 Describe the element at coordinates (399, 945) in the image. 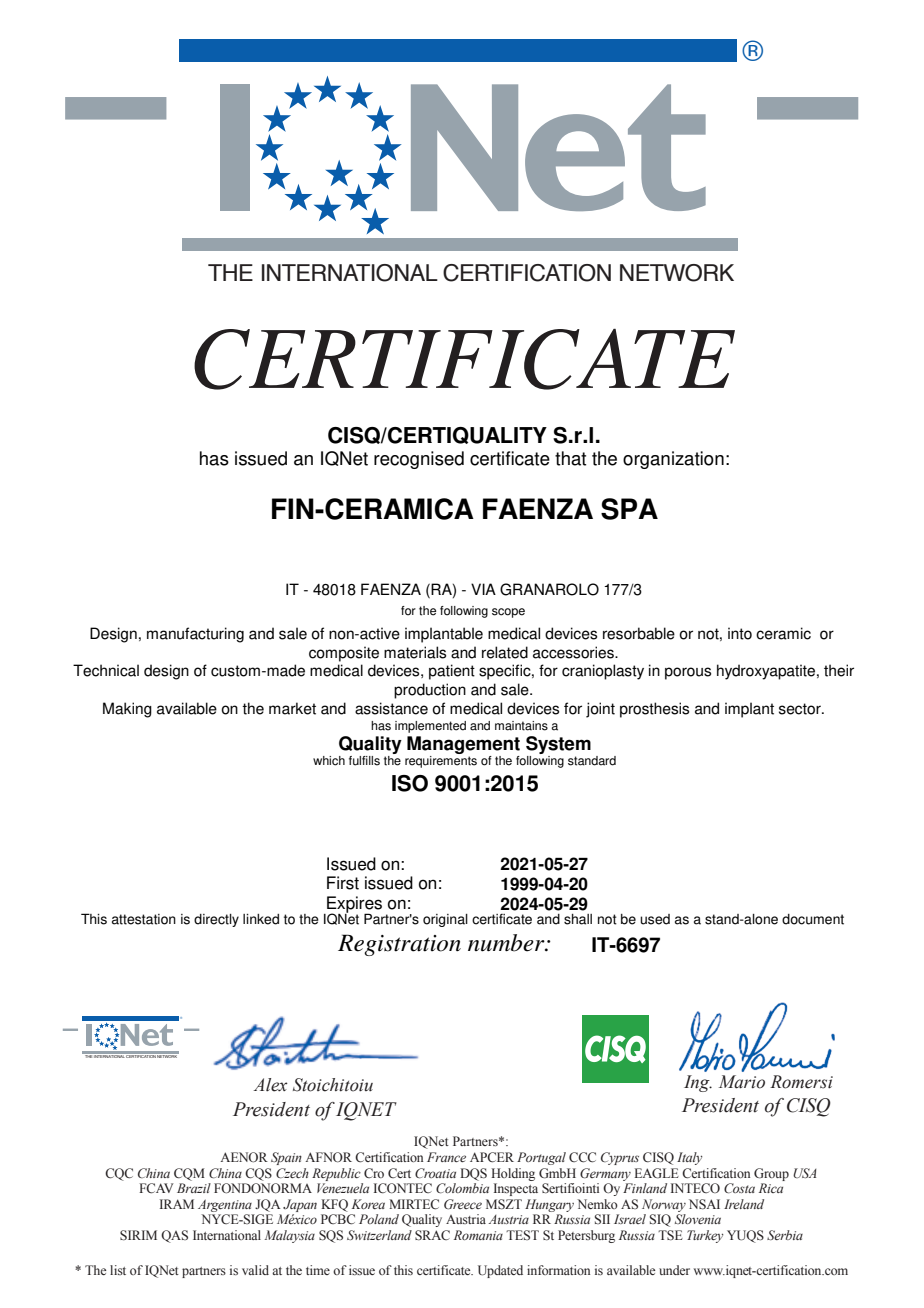

I see `Registration` at that location.
